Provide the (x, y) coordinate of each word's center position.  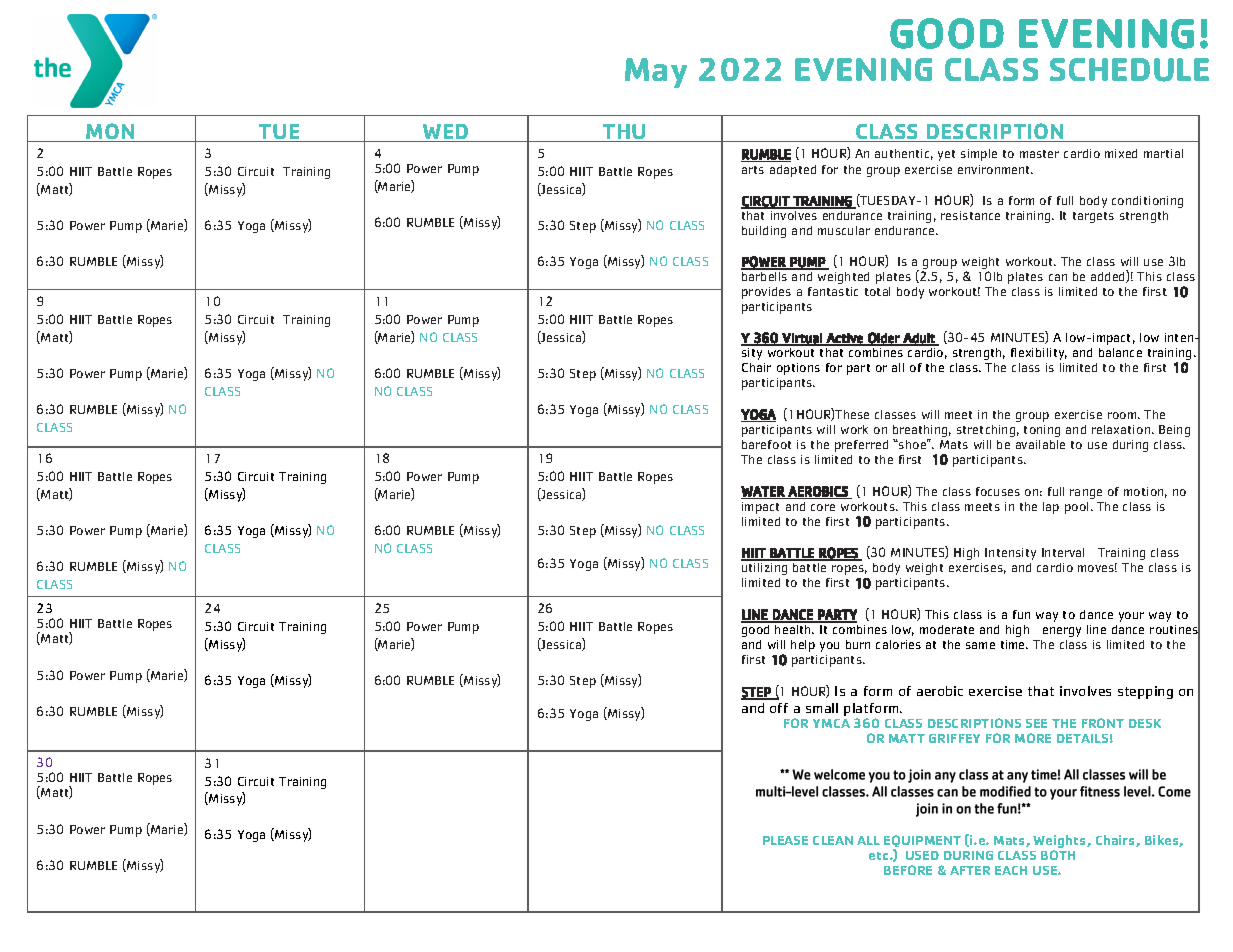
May (656, 73)
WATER (763, 492)
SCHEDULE (1129, 70)
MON (111, 132)
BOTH (1058, 855)
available (1040, 444)
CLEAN (833, 840)
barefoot (766, 444)
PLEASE (785, 840)
